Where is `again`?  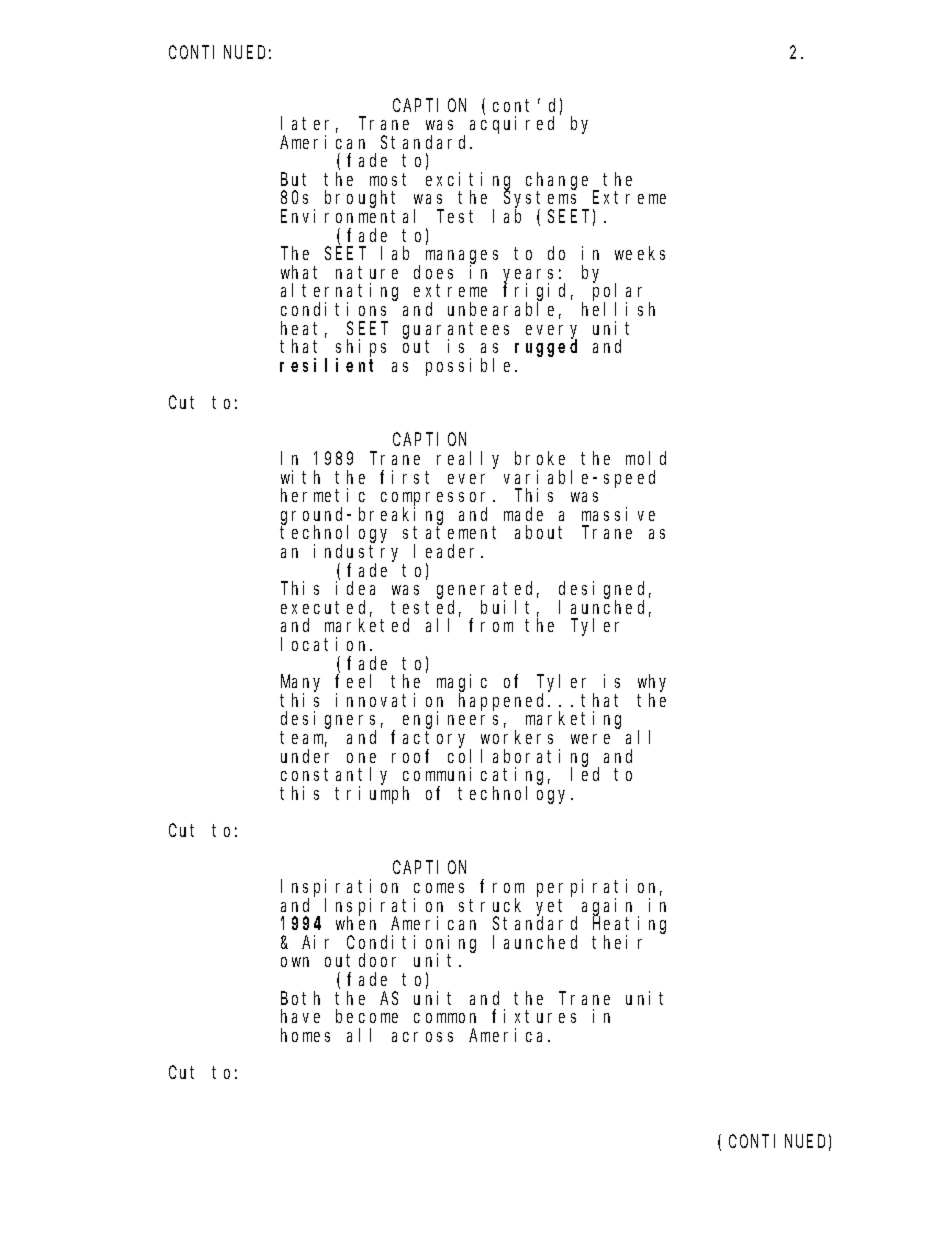
again is located at coordinates (610, 907).
